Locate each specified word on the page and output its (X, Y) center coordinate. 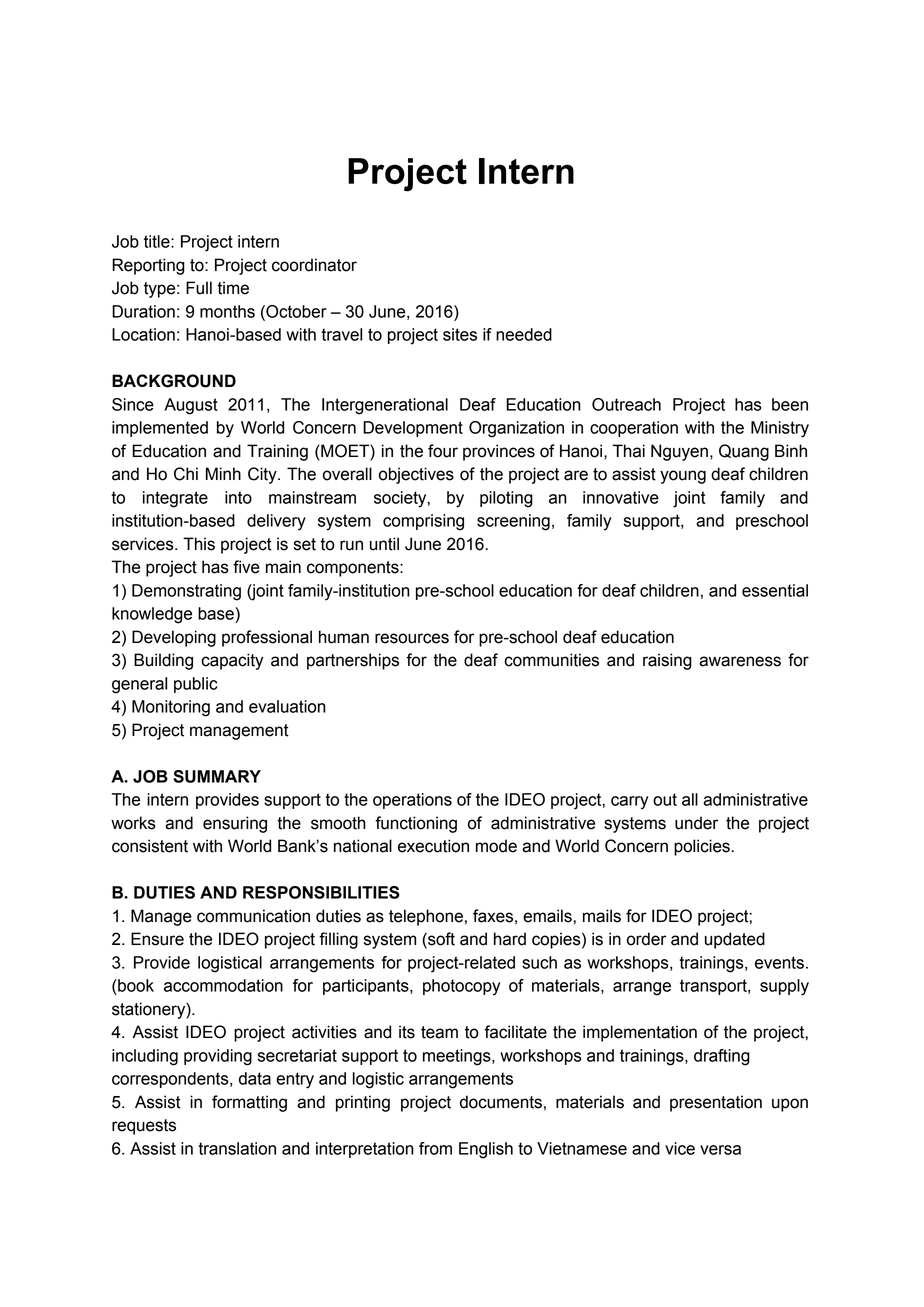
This (199, 544)
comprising (423, 522)
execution (433, 846)
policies (702, 847)
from (435, 1148)
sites (460, 334)
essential (775, 590)
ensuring (235, 824)
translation (237, 1148)
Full (199, 288)
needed (524, 334)
